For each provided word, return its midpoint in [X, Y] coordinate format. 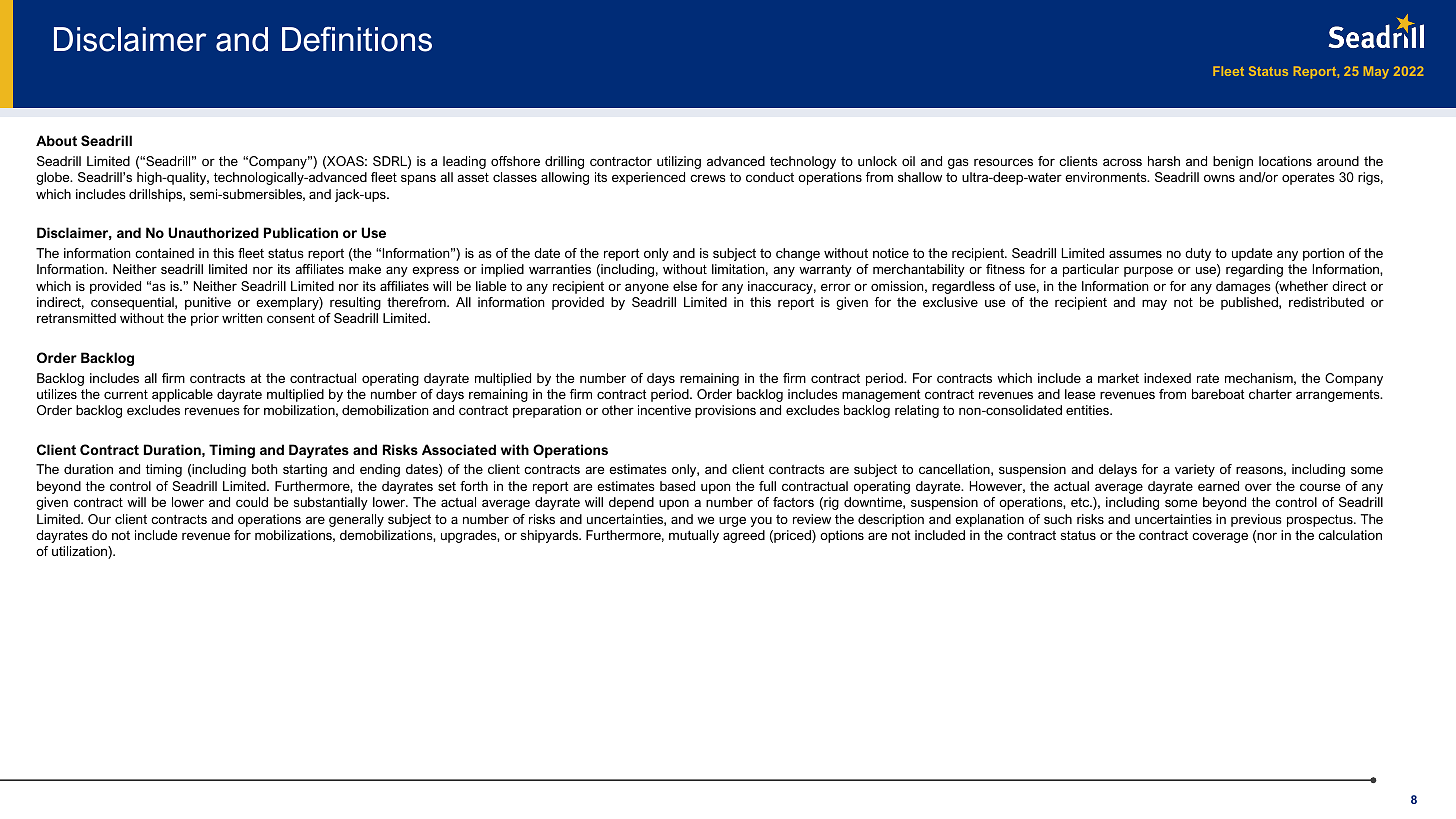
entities [1088, 410]
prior [205, 319]
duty [1198, 254]
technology [803, 162]
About [56, 140]
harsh [1164, 161]
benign [1233, 162]
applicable [182, 395]
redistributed [1326, 302]
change [798, 254]
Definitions [357, 39]
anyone [647, 288]
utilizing [679, 162]
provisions [725, 411]
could [252, 502]
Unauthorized [213, 232]
